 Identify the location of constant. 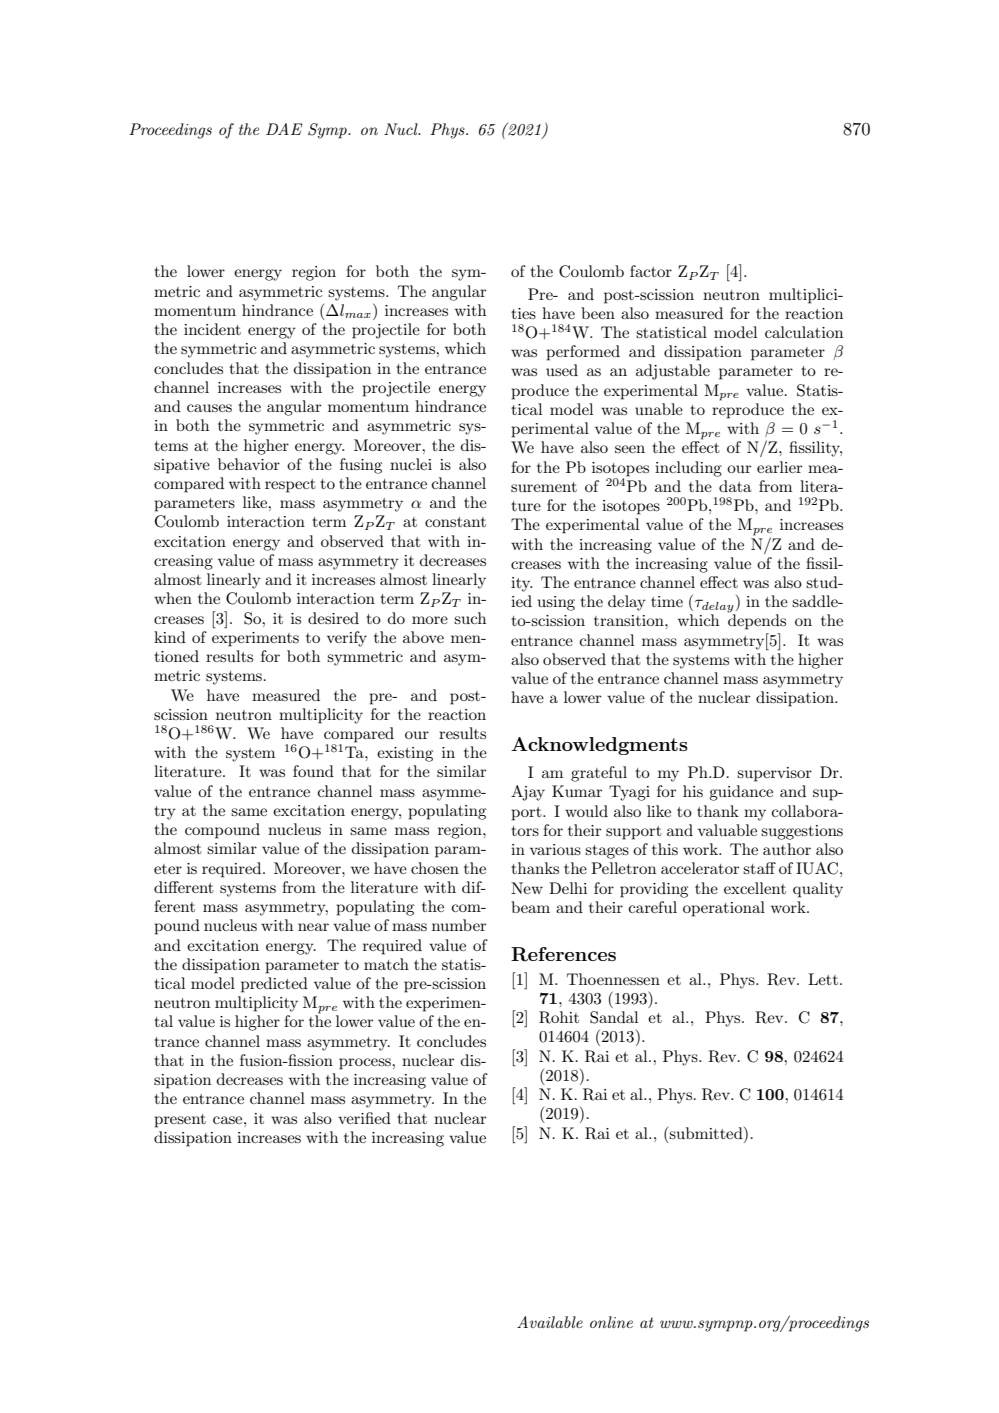
(455, 522).
